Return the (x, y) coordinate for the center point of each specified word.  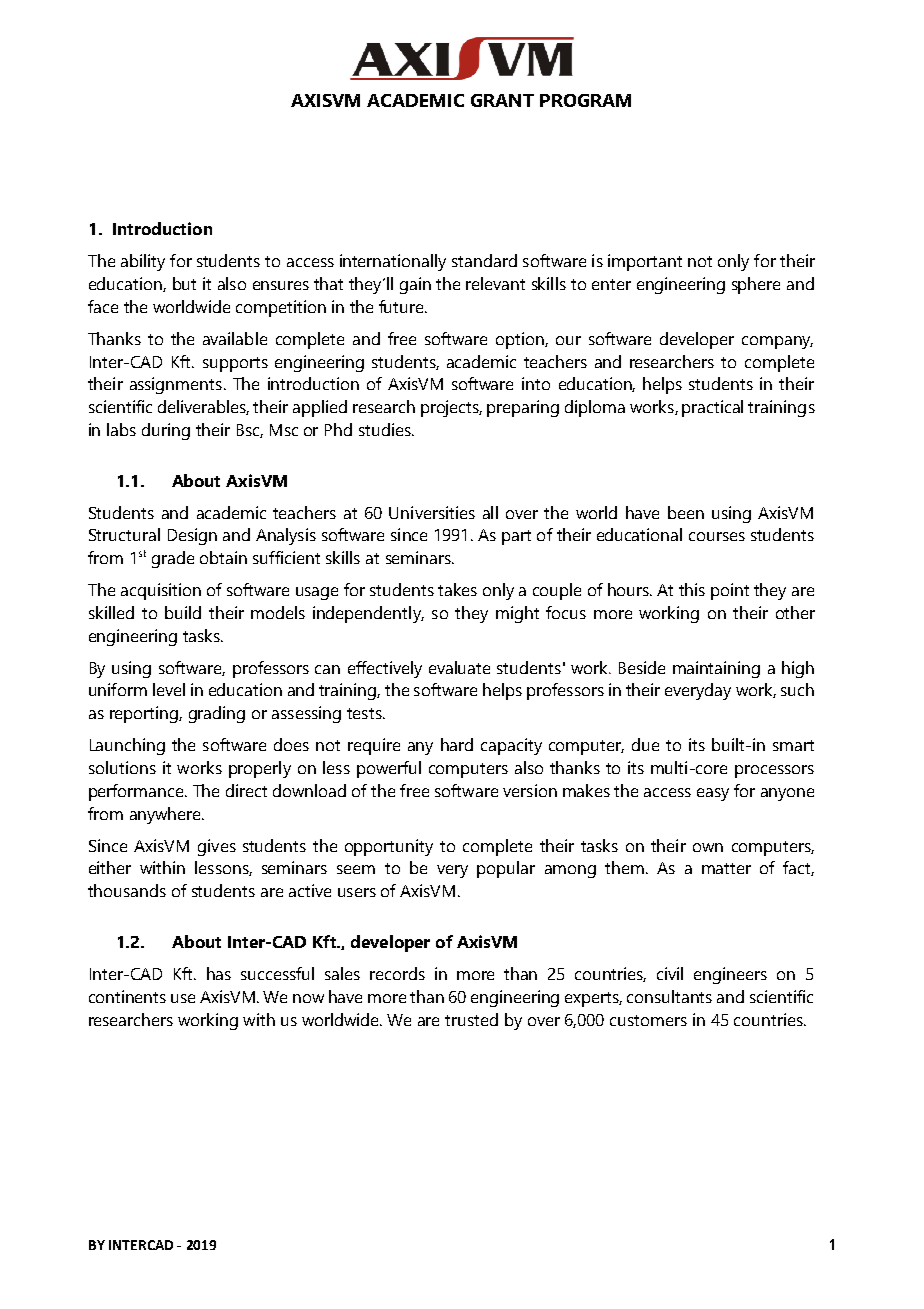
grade (173, 559)
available (235, 338)
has (219, 973)
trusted (471, 1019)
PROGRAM (585, 100)
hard (457, 744)
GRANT (502, 100)
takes (457, 589)
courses (717, 536)
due (645, 744)
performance (137, 792)
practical (712, 408)
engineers (730, 975)
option (521, 340)
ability (143, 262)
